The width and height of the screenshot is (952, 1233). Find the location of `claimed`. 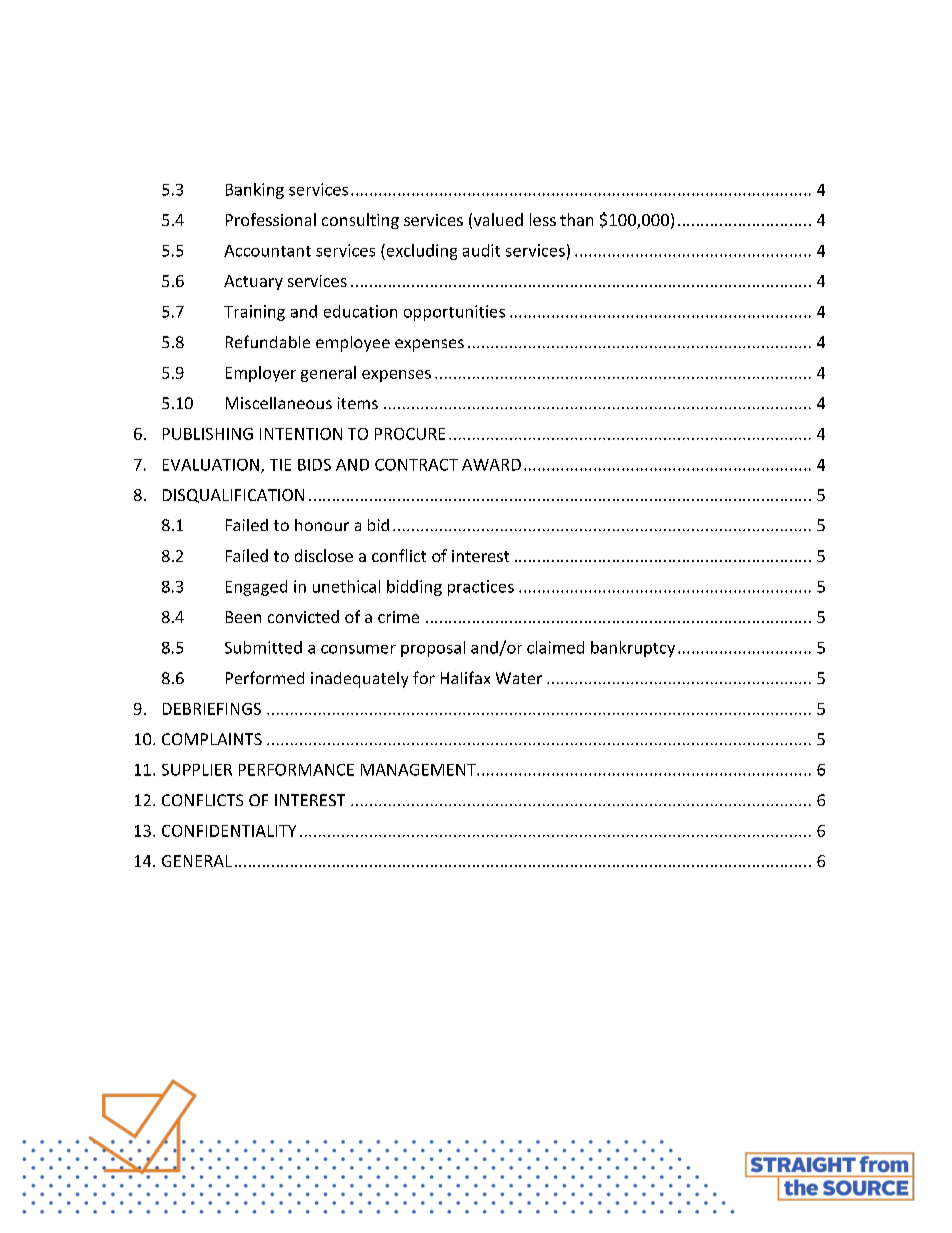

claimed is located at coordinates (555, 647).
